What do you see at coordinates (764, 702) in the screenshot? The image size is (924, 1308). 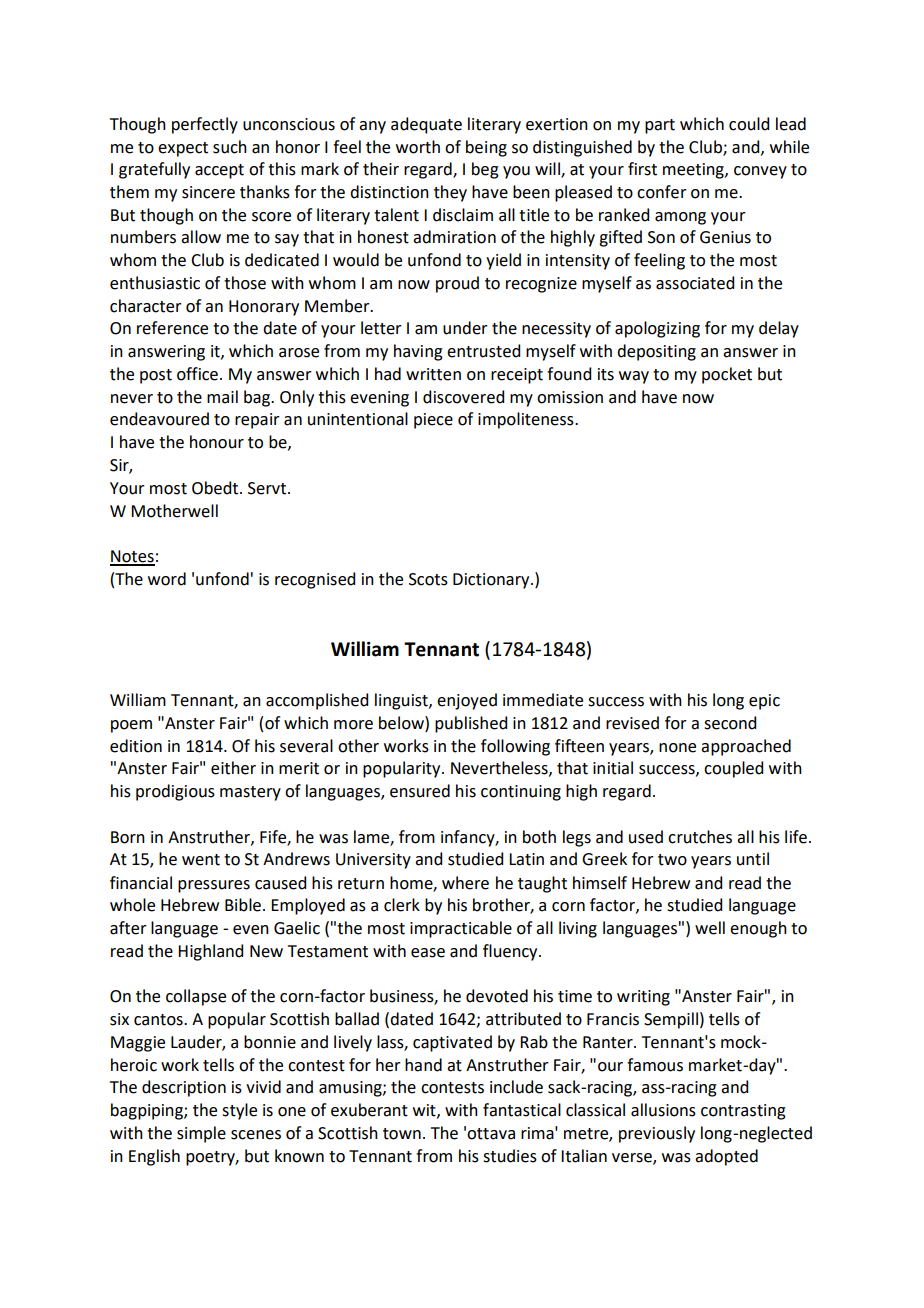 I see `epic` at bounding box center [764, 702].
